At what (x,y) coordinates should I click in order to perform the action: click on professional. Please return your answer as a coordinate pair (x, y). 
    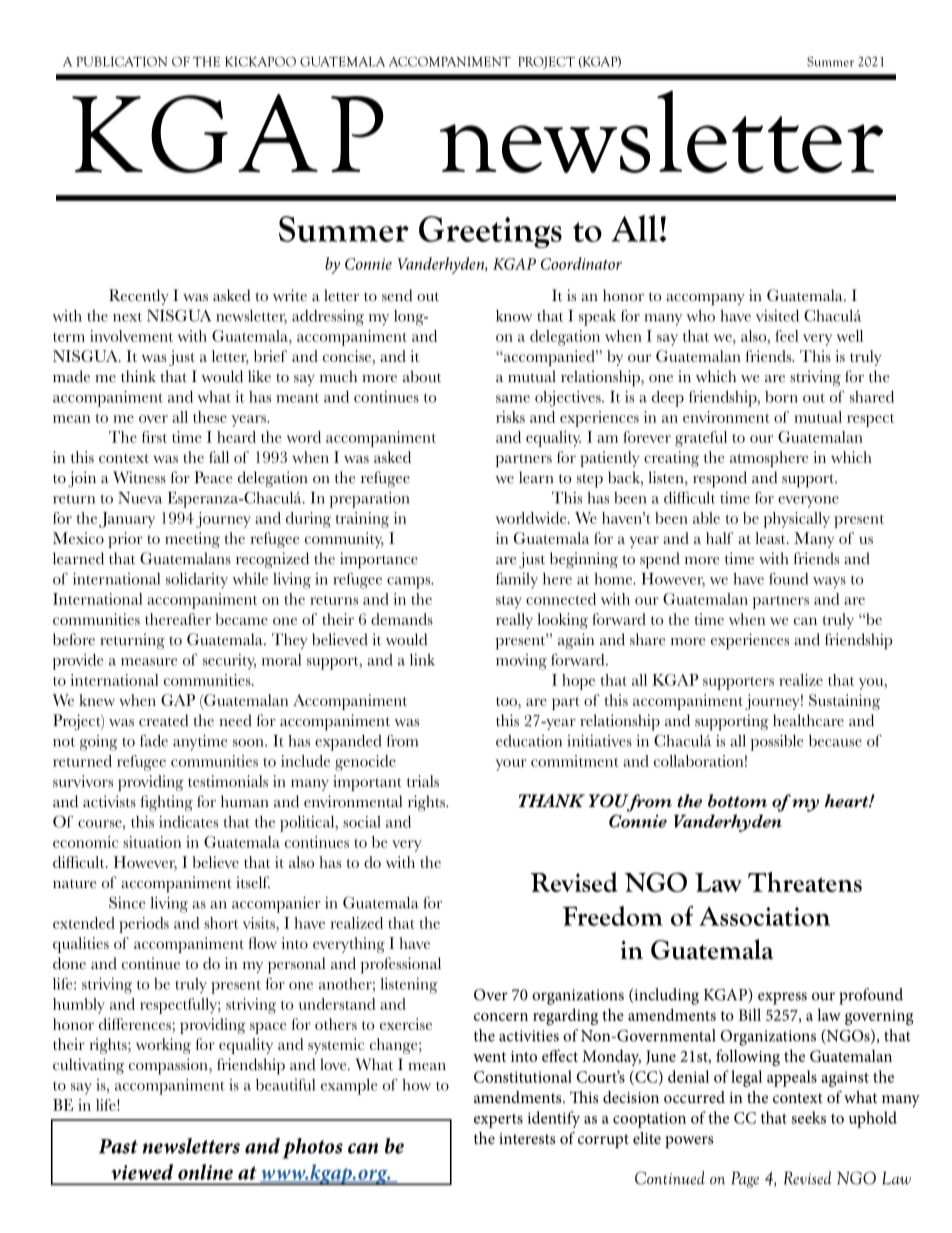
    Looking at the image, I should click on (400, 965).
